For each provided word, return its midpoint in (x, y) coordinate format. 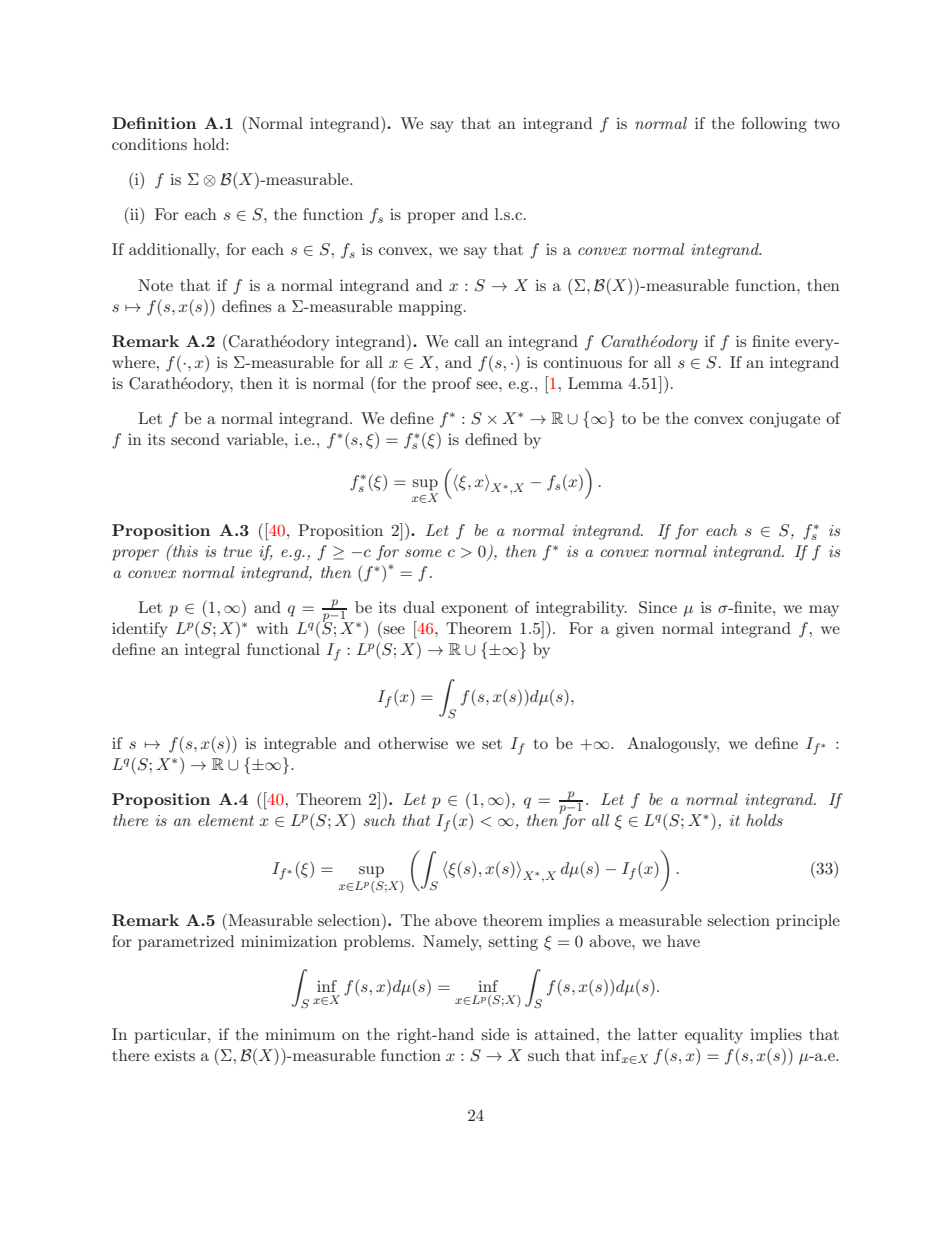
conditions (149, 144)
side (495, 1034)
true (238, 551)
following (774, 125)
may (824, 611)
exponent (474, 610)
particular (172, 1036)
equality (714, 1036)
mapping (431, 308)
